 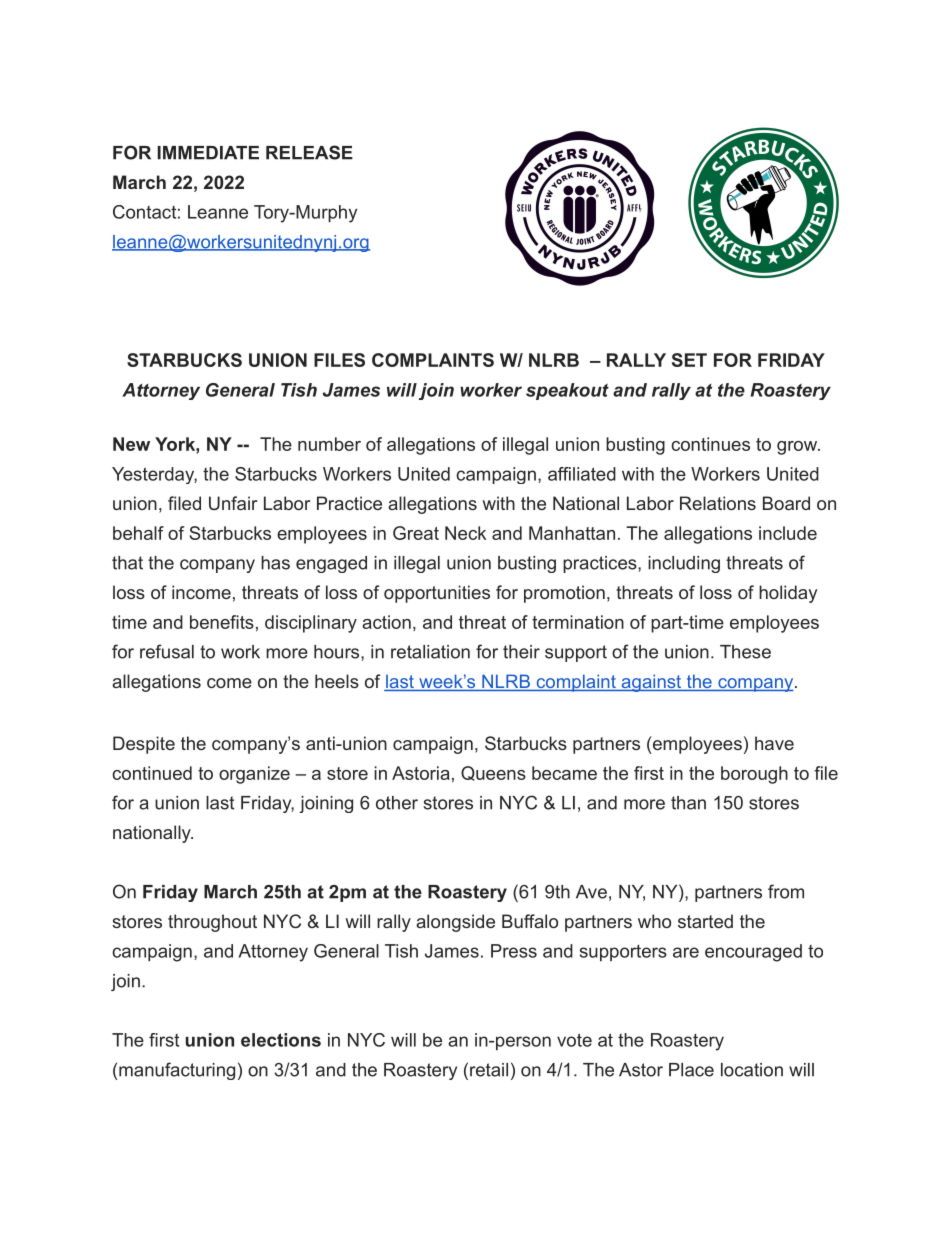 I want to click on benefits, so click(x=222, y=622).
